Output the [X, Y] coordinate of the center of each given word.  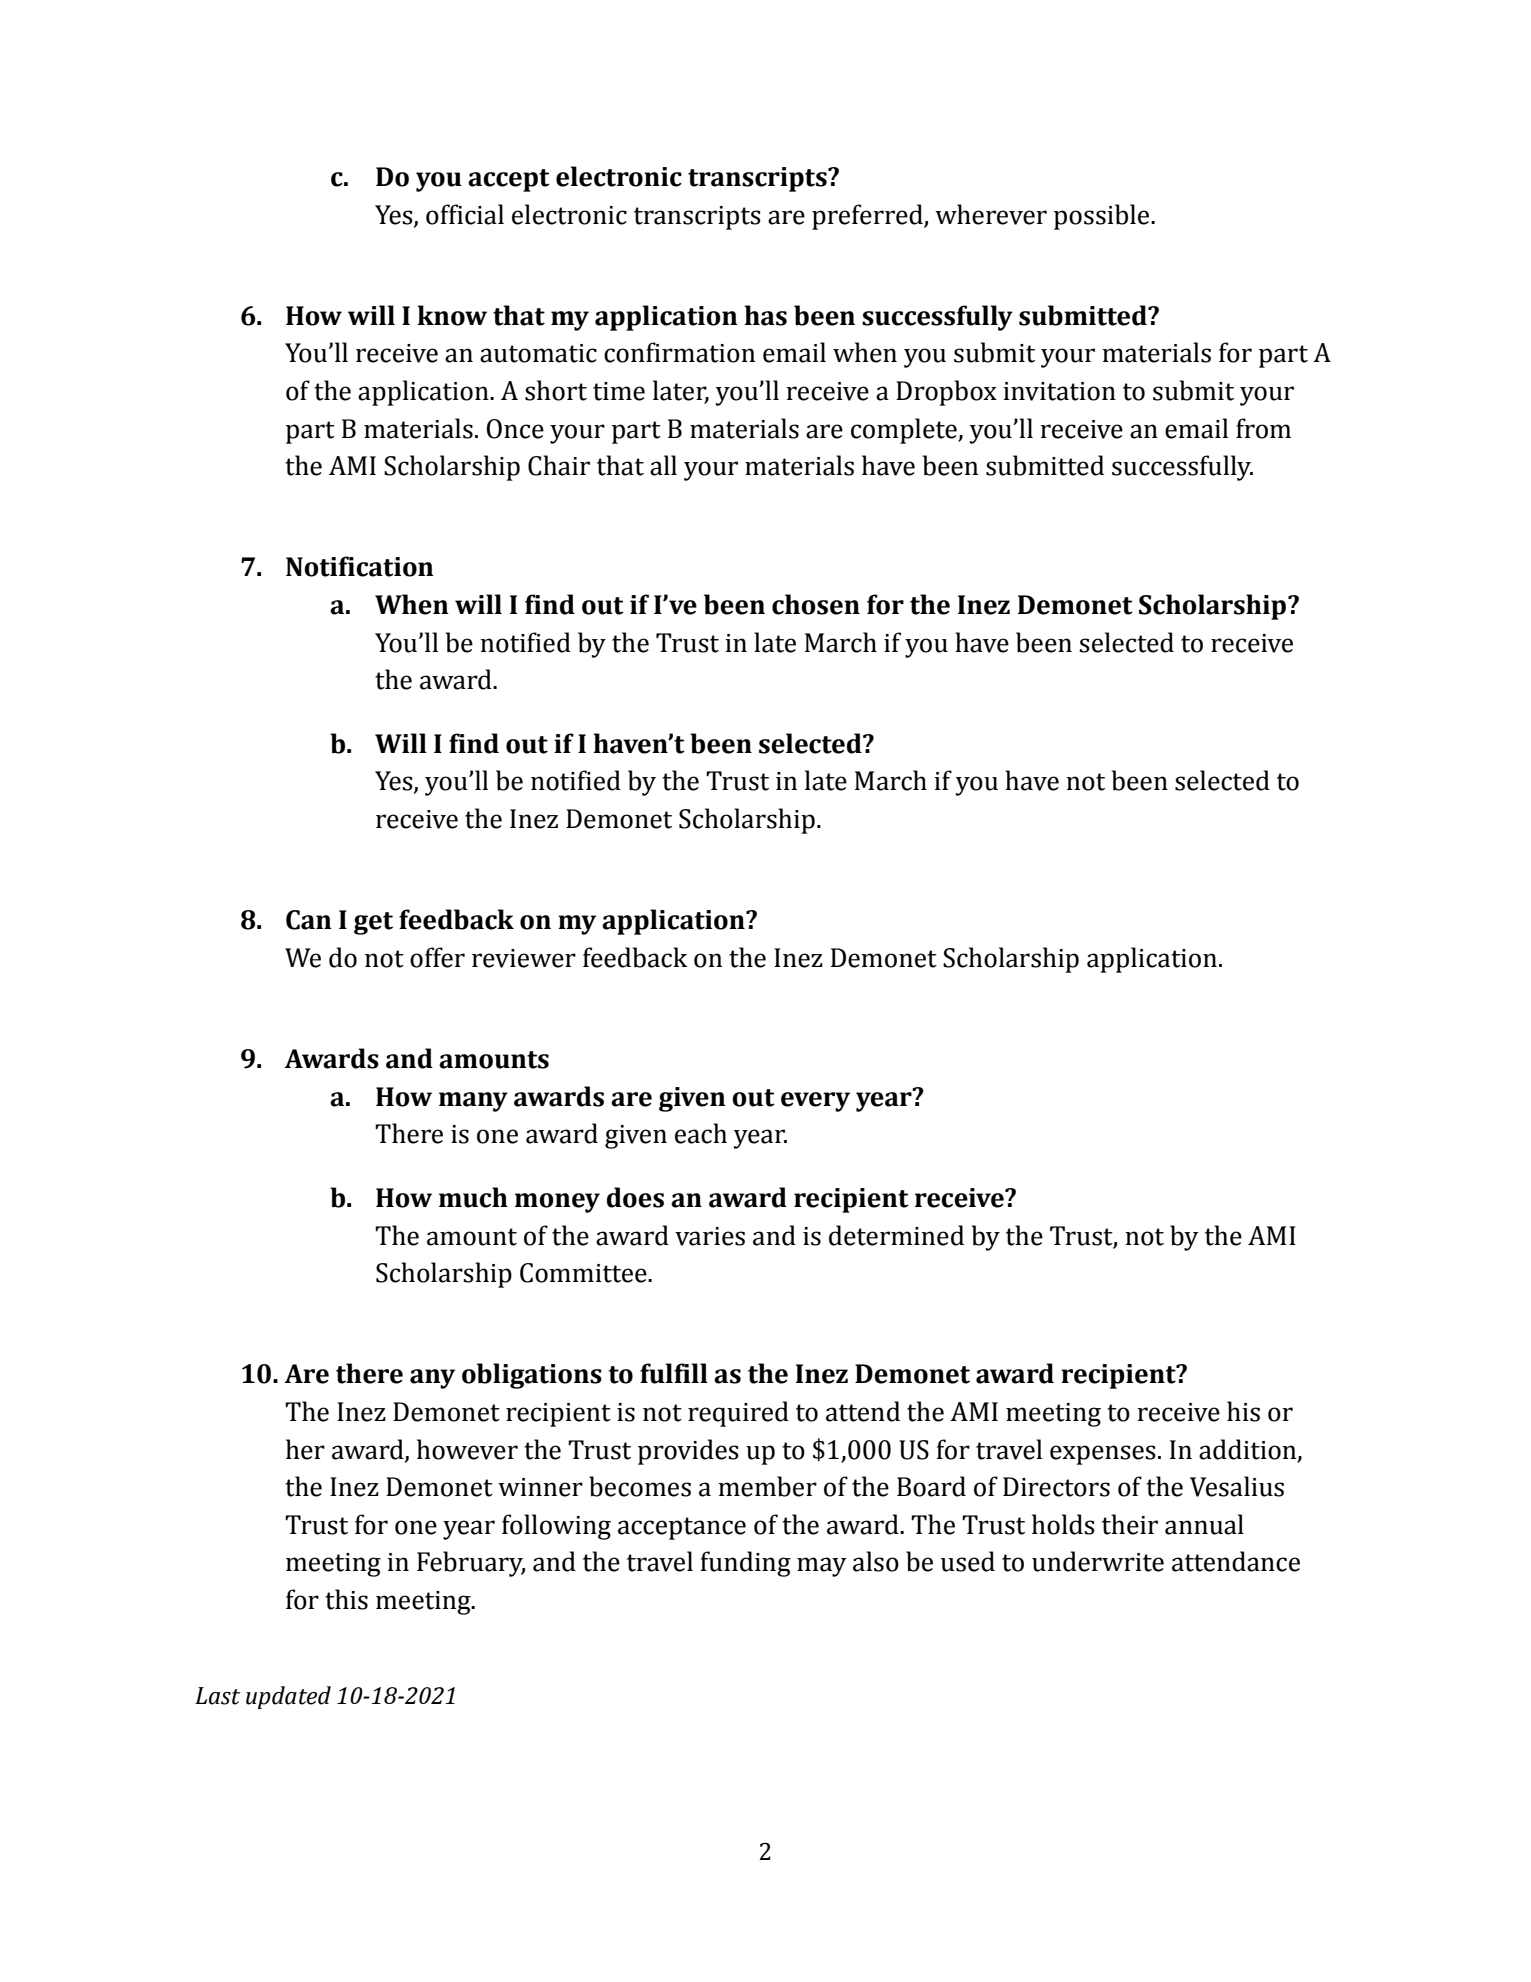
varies [710, 1236]
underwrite [1098, 1561]
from [1263, 428]
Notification [360, 566]
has [766, 315]
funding [746, 1564]
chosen [816, 604]
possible [1103, 217]
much [473, 1197]
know [452, 315]
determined [896, 1235]
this [346, 1599]
